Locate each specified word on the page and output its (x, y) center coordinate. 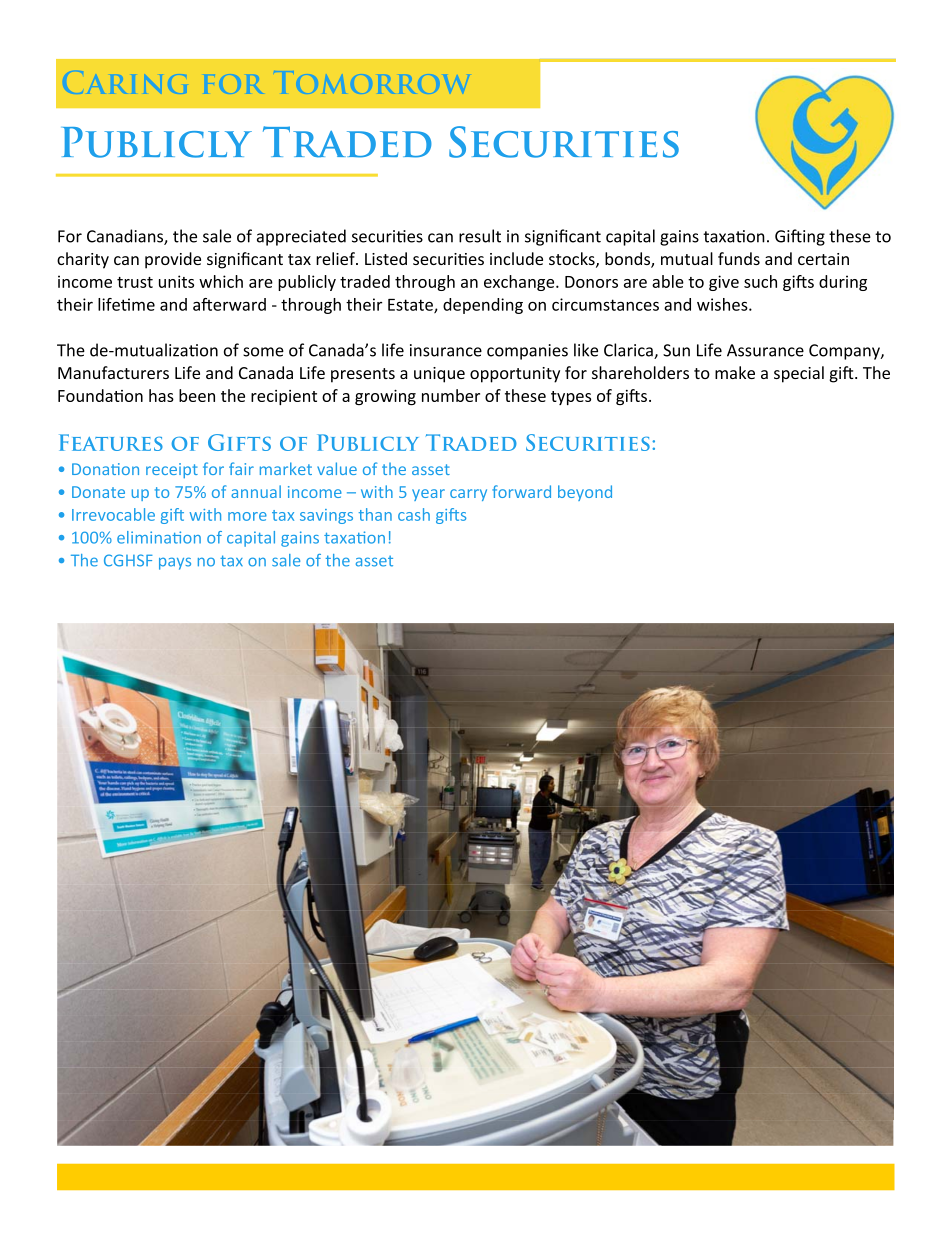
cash (414, 514)
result (480, 236)
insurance (446, 350)
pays (175, 563)
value (337, 468)
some (263, 352)
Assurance (765, 350)
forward (521, 491)
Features (111, 442)
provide (173, 260)
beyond (585, 493)
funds (739, 258)
